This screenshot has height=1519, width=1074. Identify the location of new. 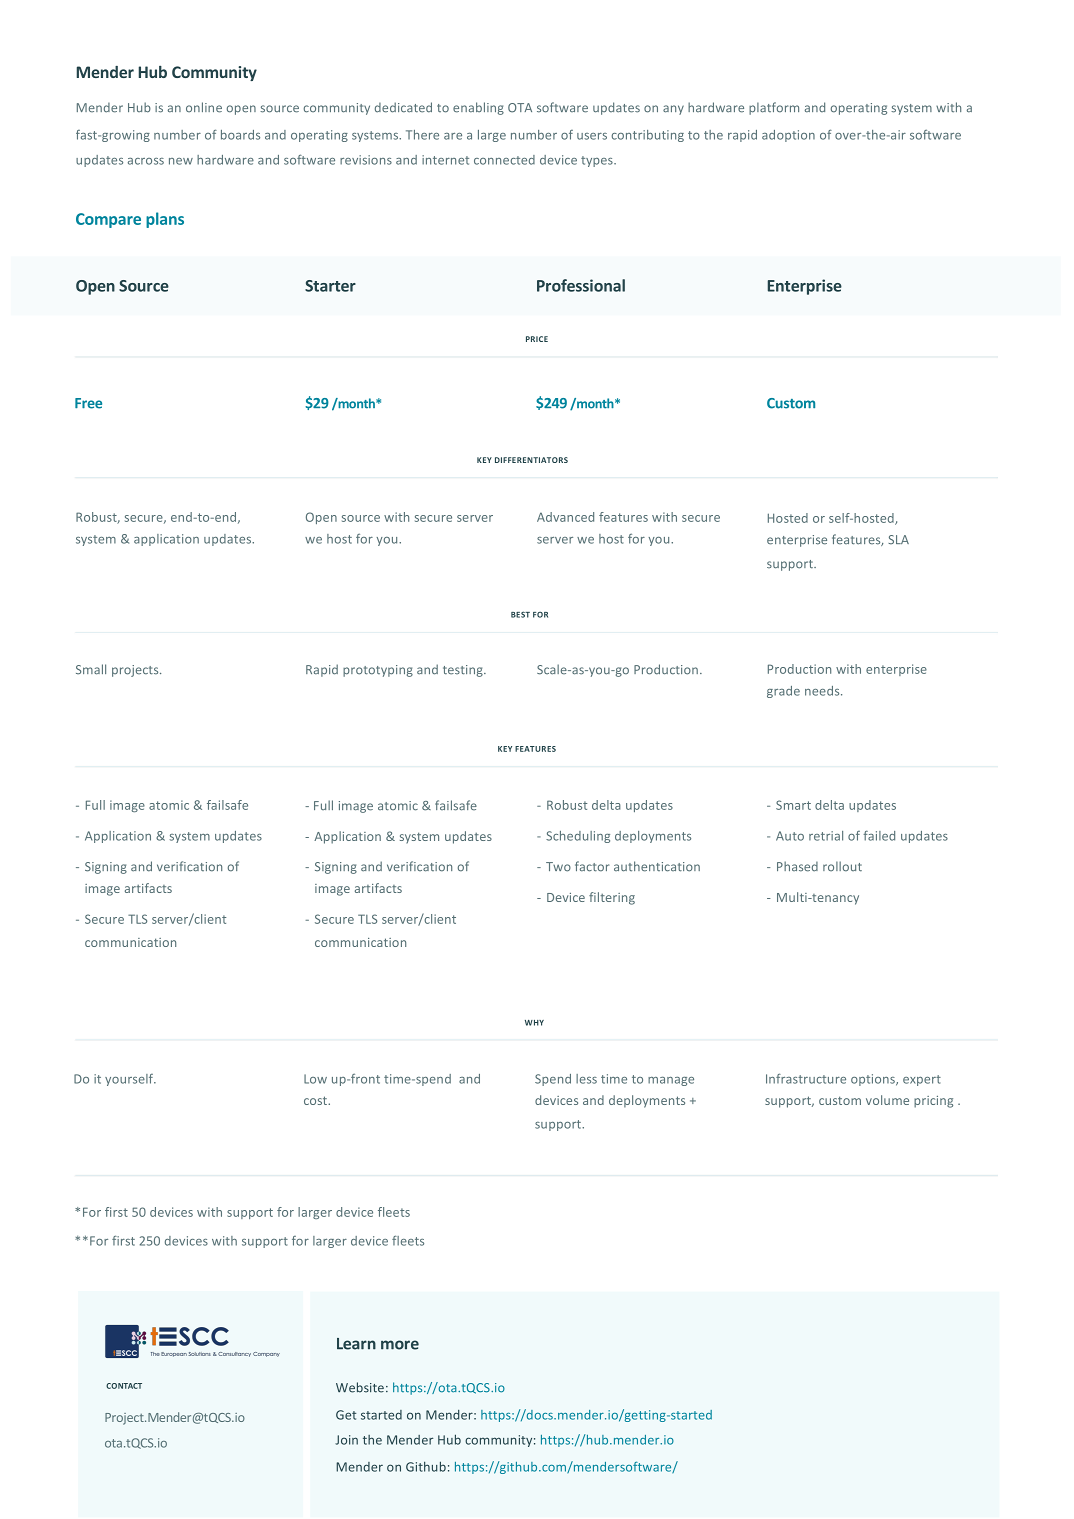
(181, 161).
